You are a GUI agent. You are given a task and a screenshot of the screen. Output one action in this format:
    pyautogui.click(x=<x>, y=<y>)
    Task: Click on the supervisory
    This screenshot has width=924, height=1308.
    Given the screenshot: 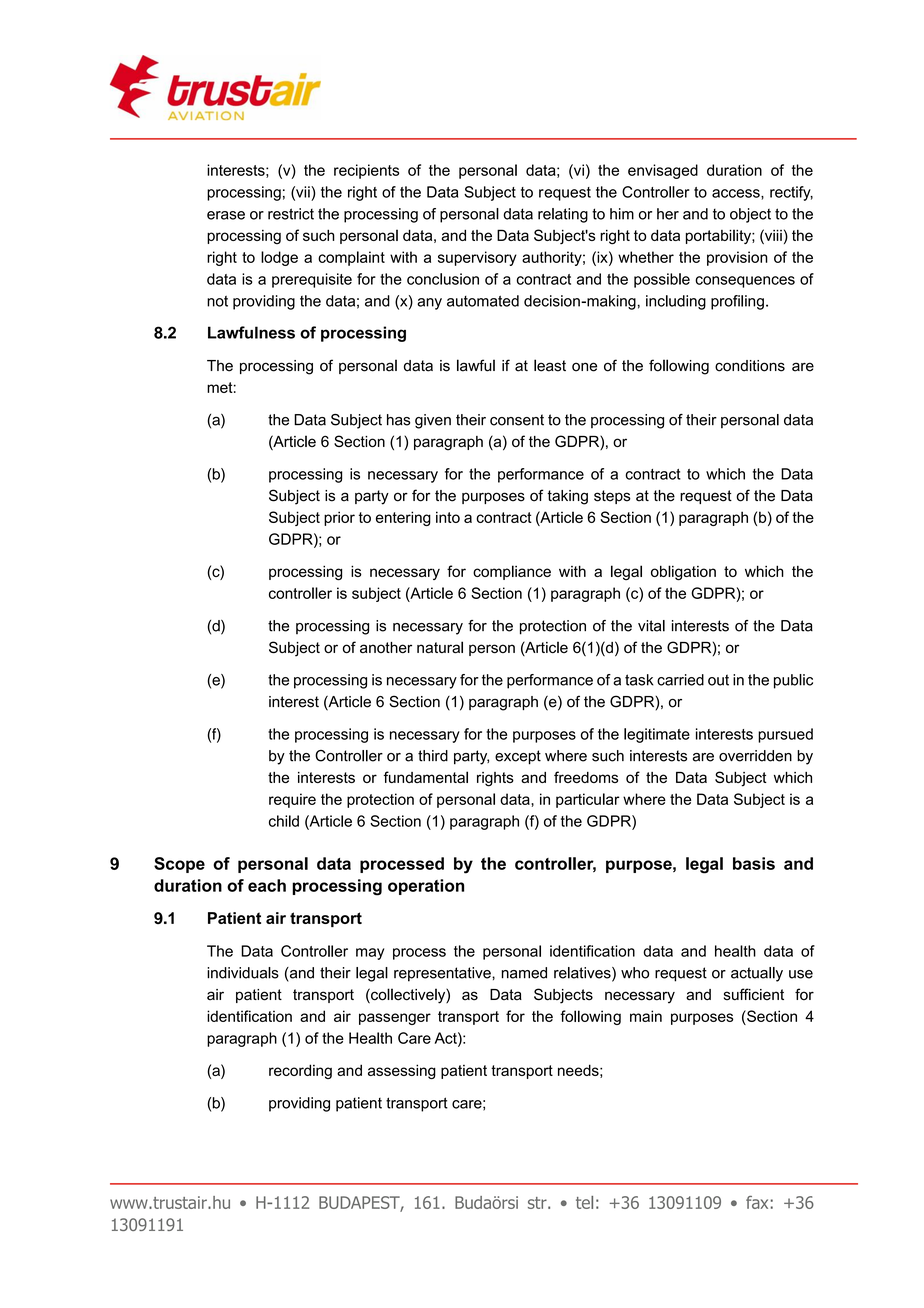 What is the action you would take?
    pyautogui.click(x=477, y=258)
